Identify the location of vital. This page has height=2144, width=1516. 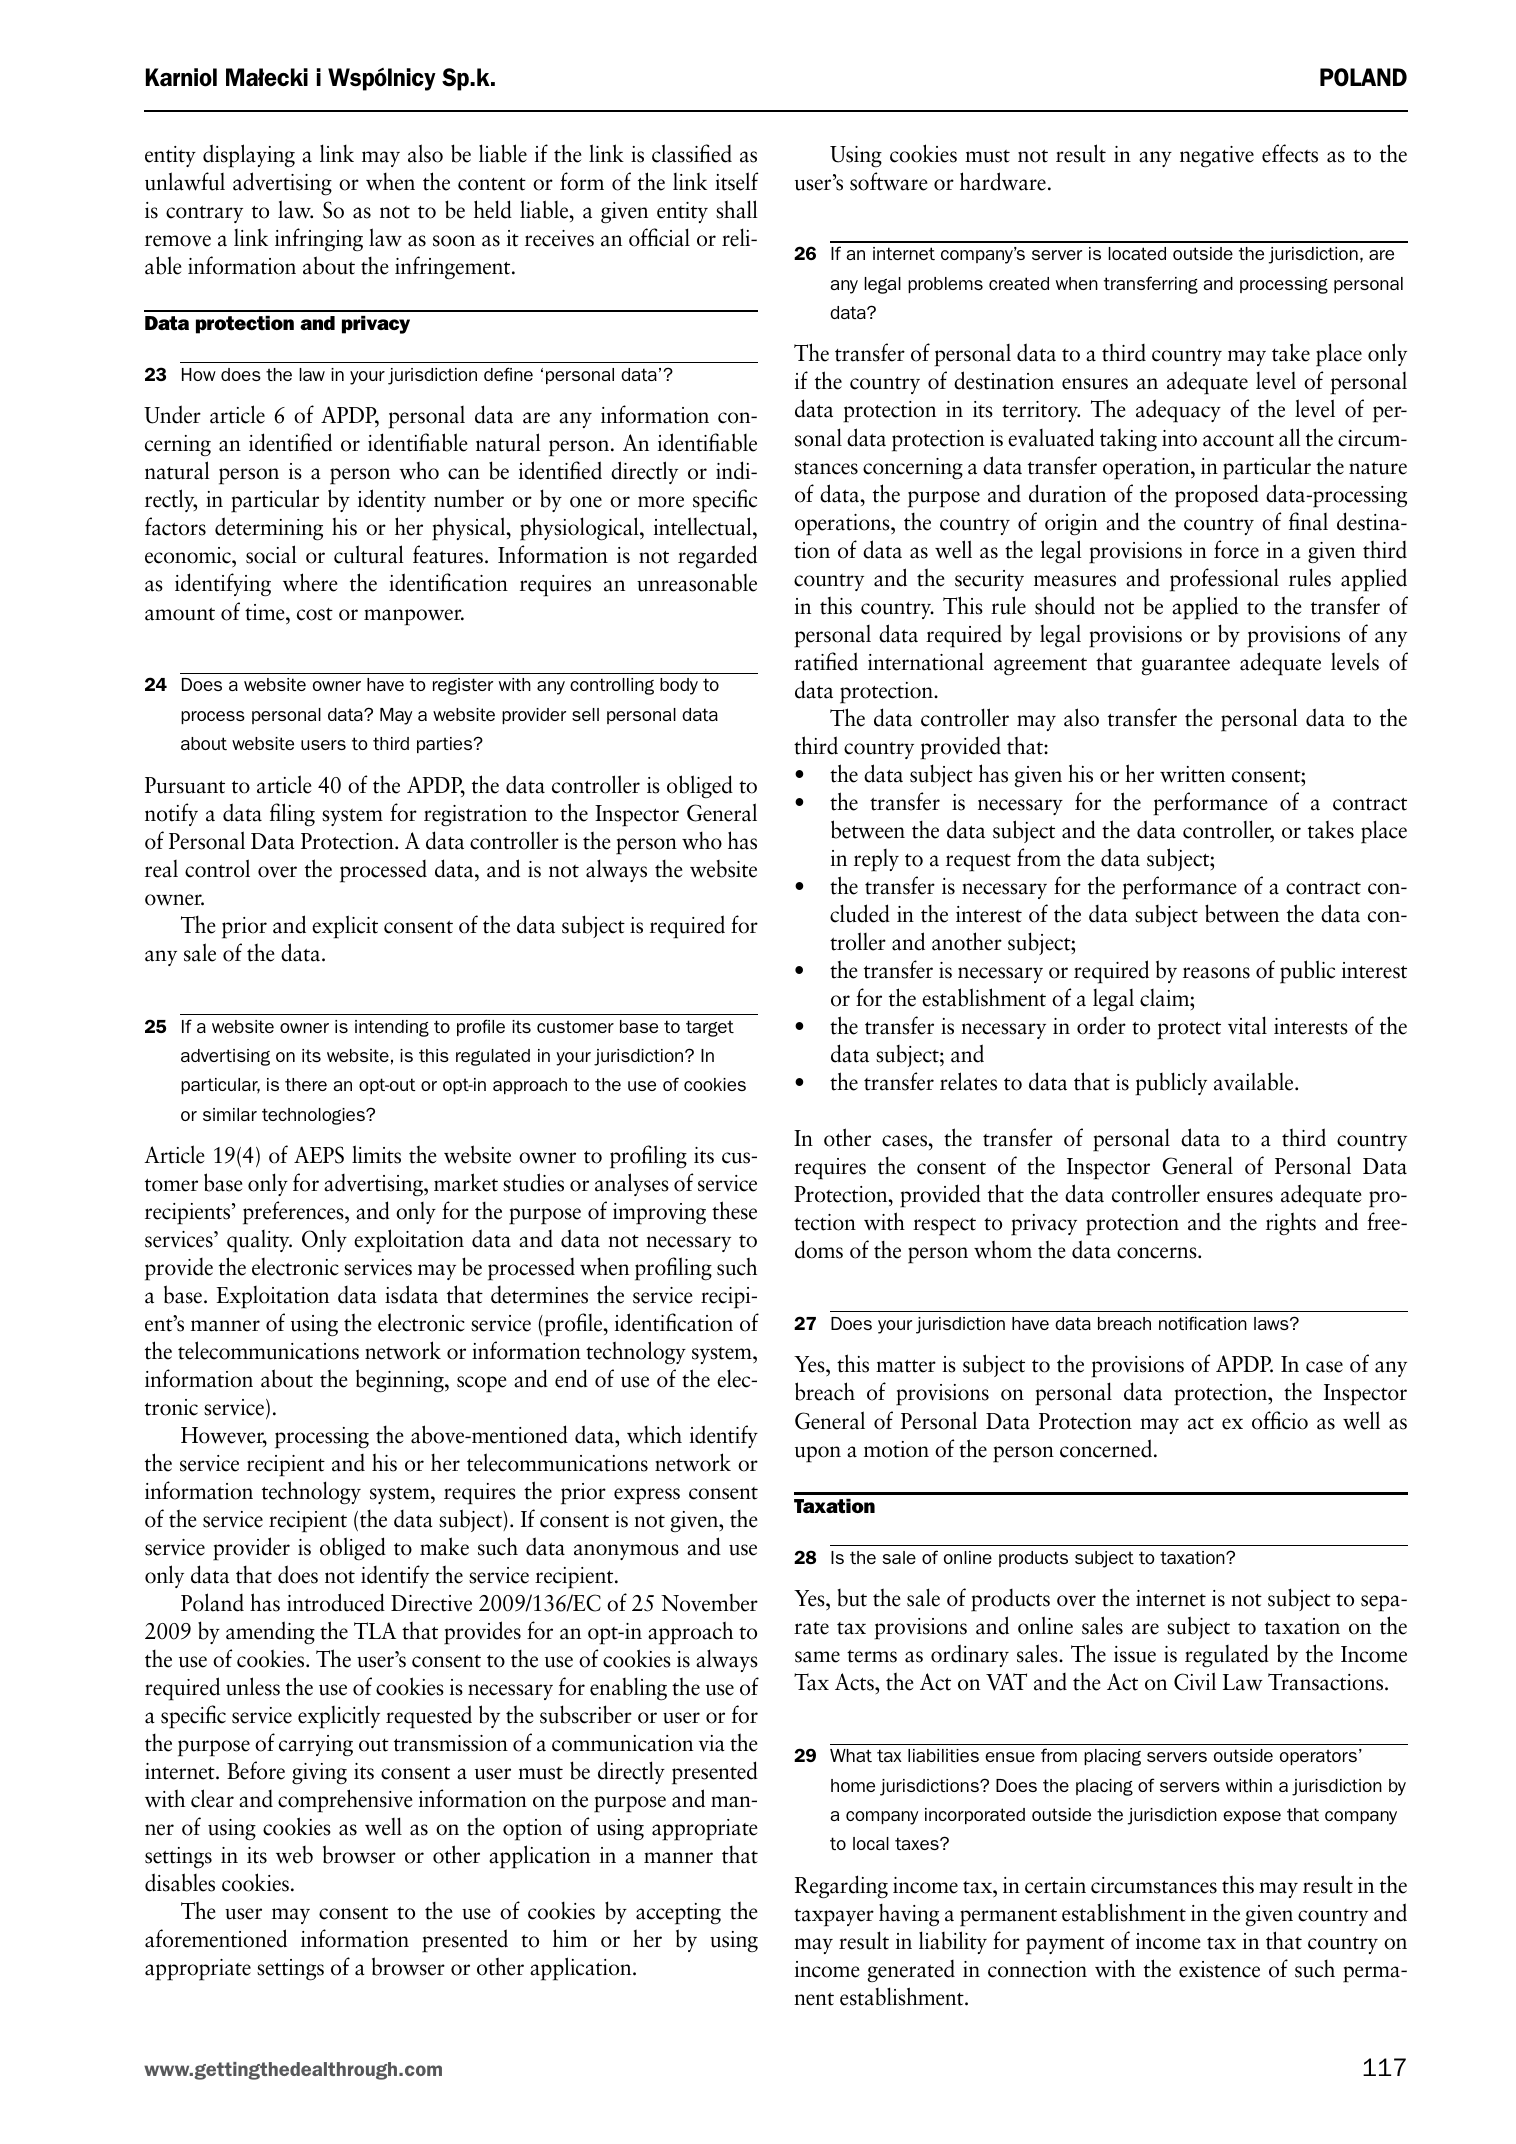
(1247, 1025).
